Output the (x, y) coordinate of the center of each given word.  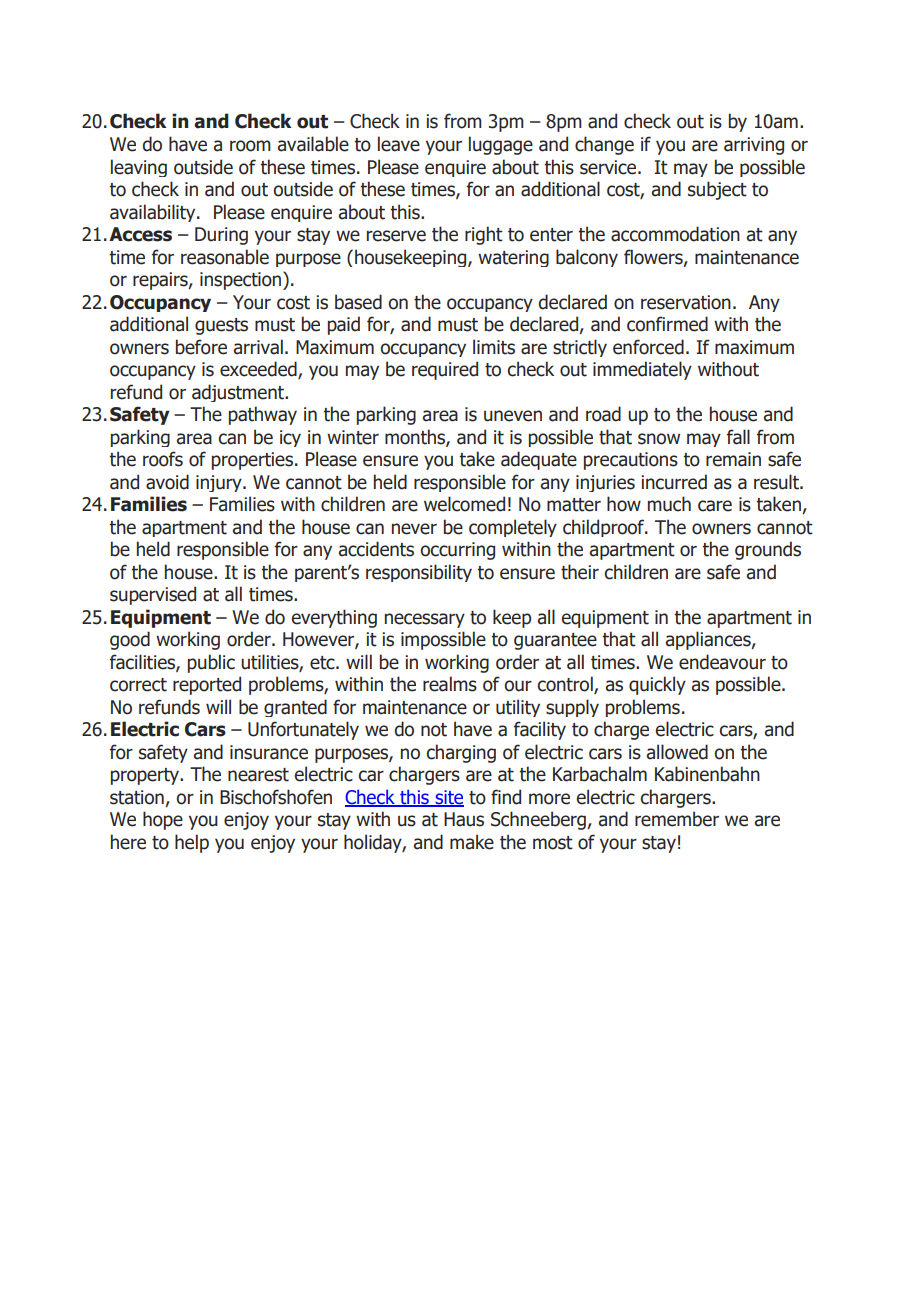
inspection (242, 280)
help (192, 843)
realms (450, 684)
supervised (153, 595)
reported (207, 685)
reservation (686, 302)
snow (659, 439)
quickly (657, 685)
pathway (263, 415)
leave (399, 144)
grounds (768, 550)
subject (717, 190)
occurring (457, 551)
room (250, 146)
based (358, 302)
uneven (513, 416)
